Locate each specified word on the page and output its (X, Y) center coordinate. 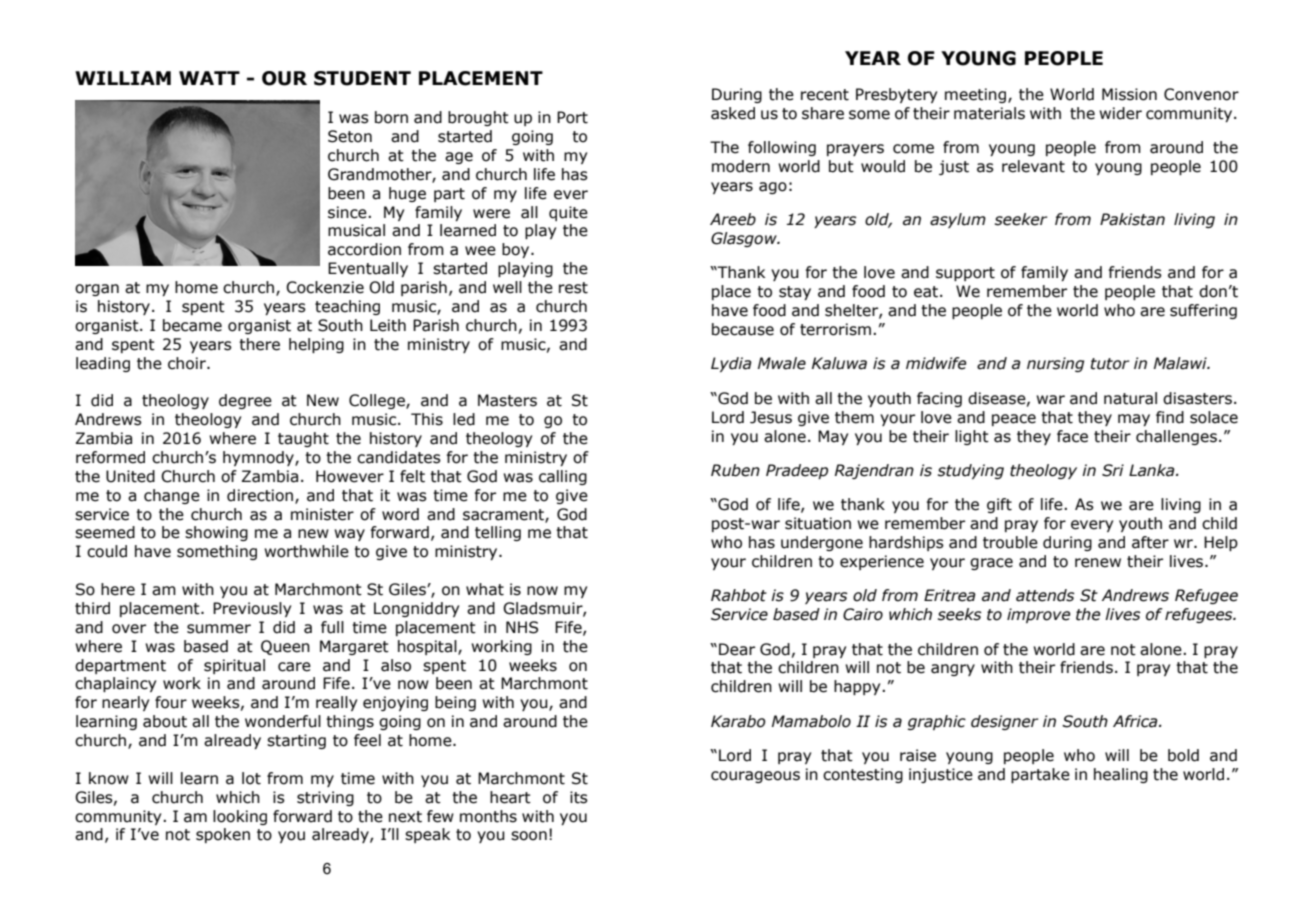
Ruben (735, 470)
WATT (209, 78)
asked (733, 113)
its (579, 797)
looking (240, 817)
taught (303, 439)
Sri (1113, 470)
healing (1121, 775)
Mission (1129, 94)
